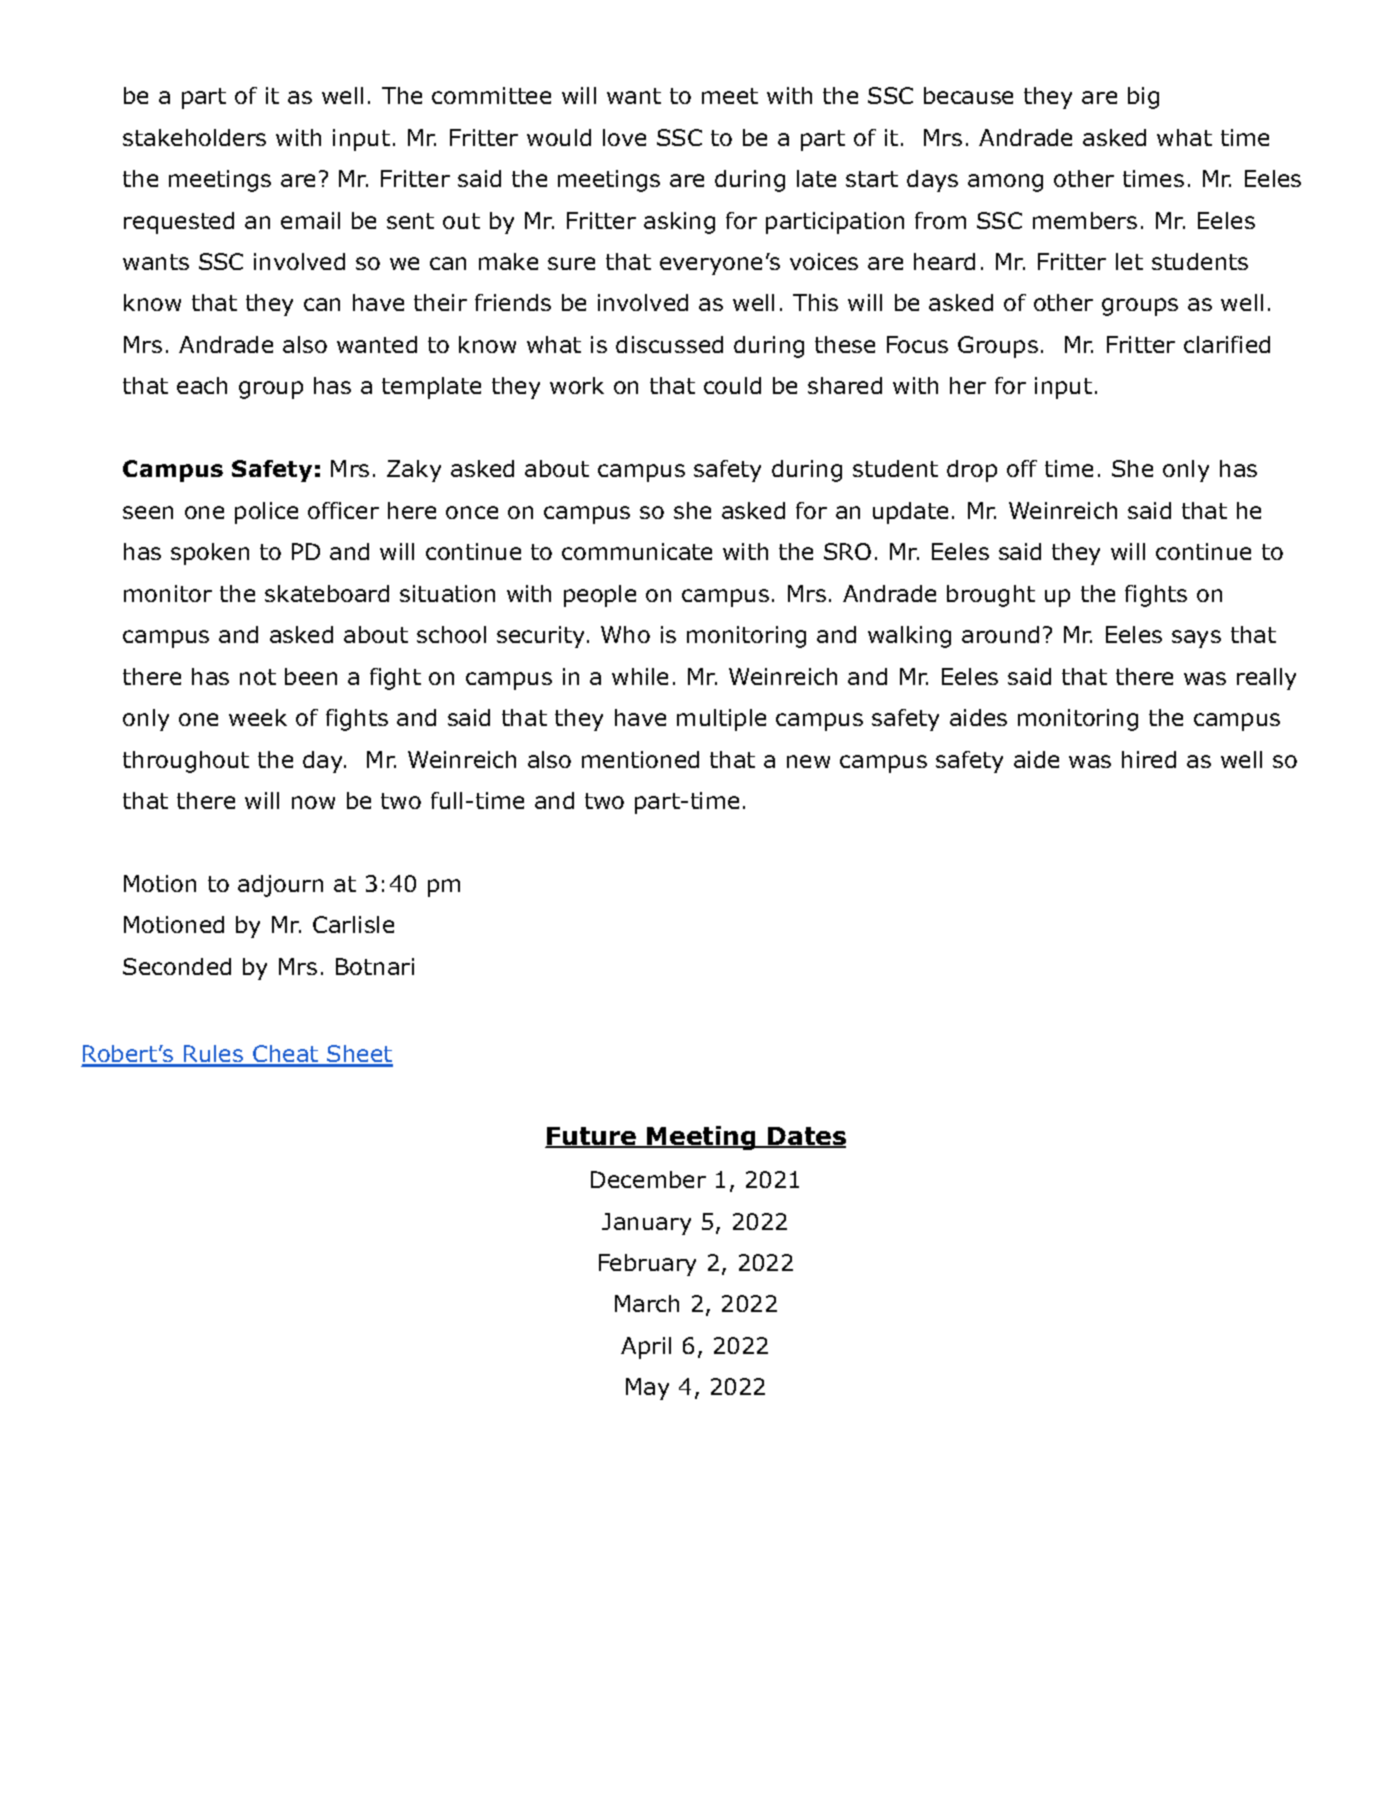  I want to click on brought, so click(991, 596).
